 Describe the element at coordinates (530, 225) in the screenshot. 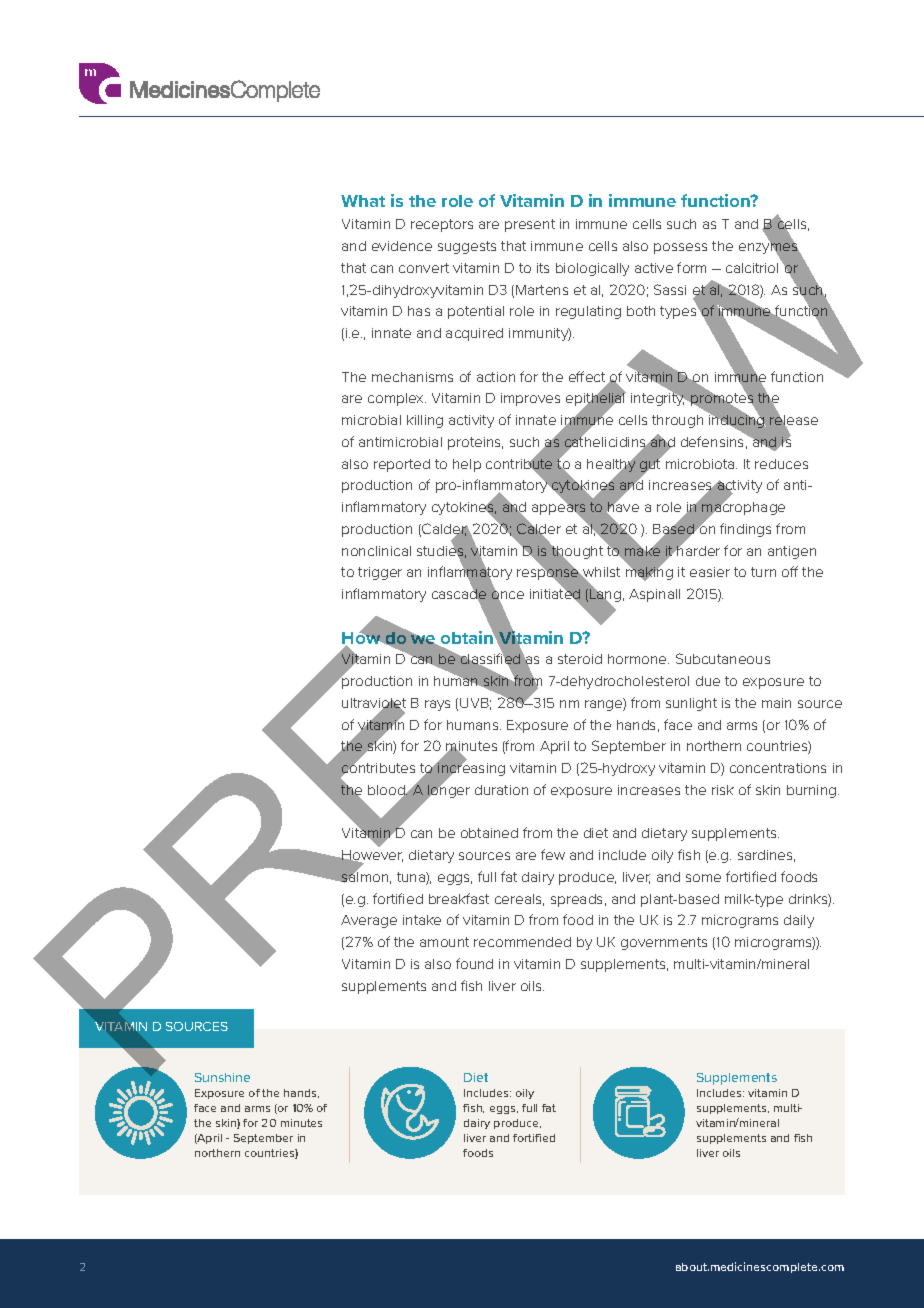

I see `present` at that location.
